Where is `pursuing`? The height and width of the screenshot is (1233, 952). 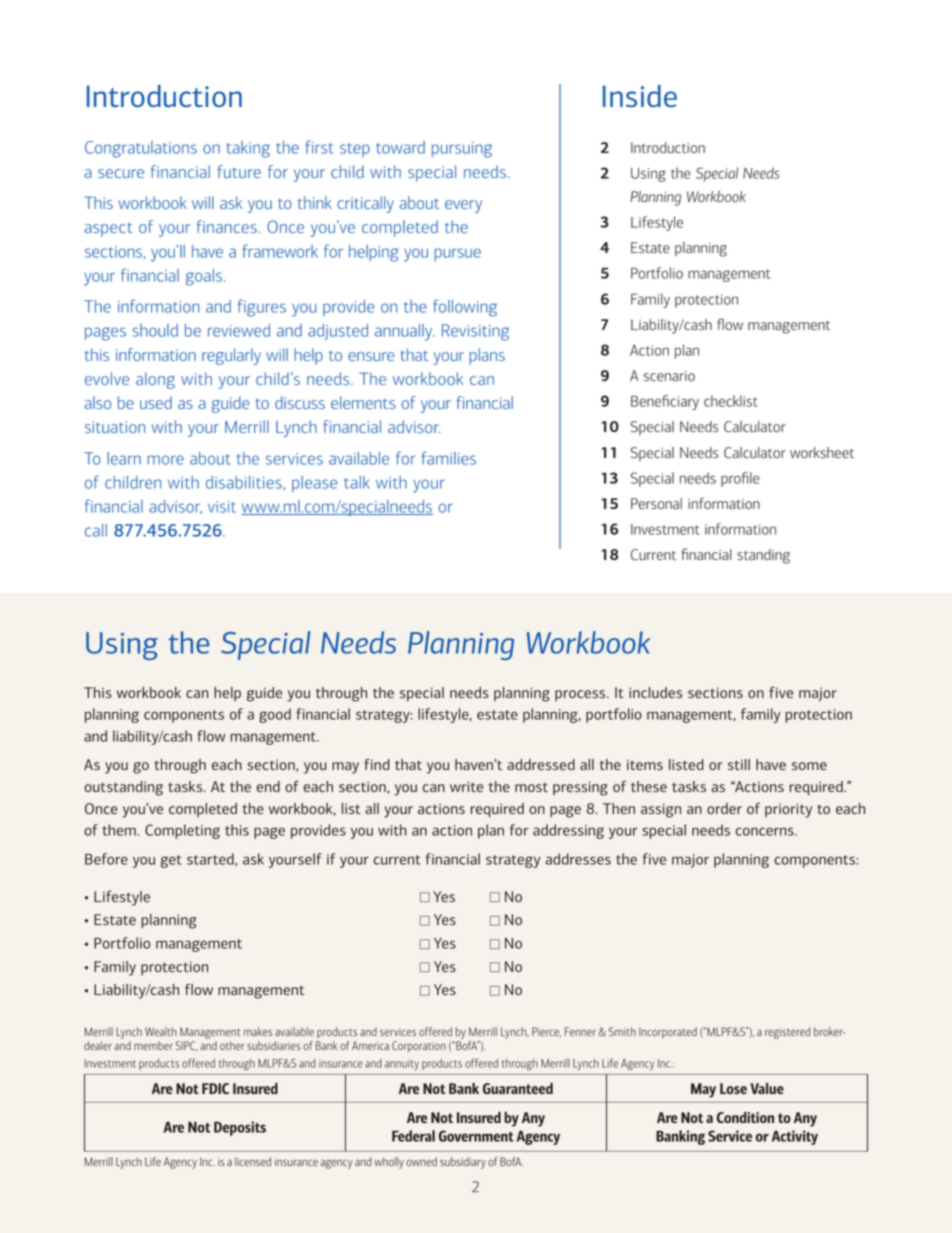 pursuing is located at coordinates (462, 150).
